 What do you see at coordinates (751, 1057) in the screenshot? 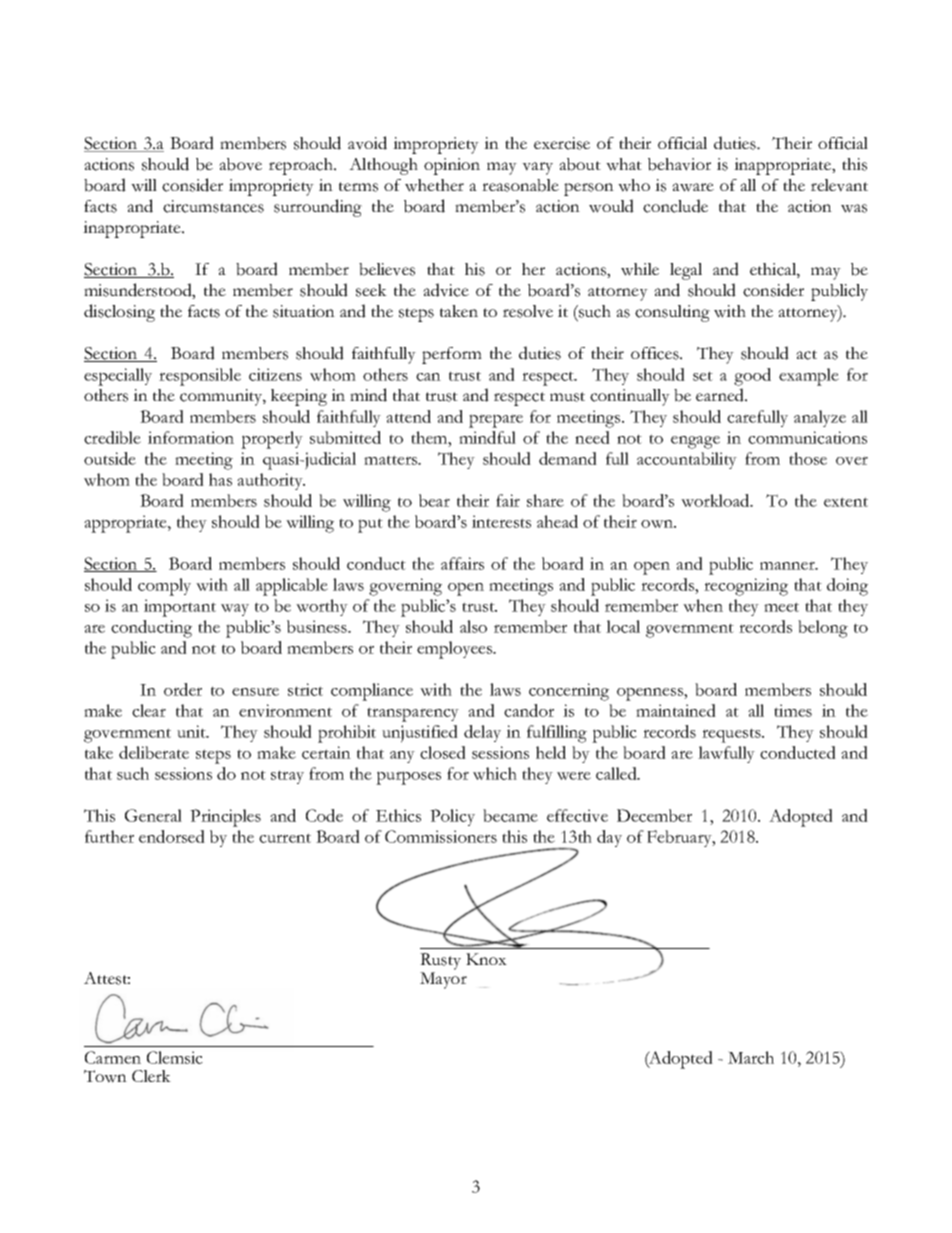
I see `March` at bounding box center [751, 1057].
